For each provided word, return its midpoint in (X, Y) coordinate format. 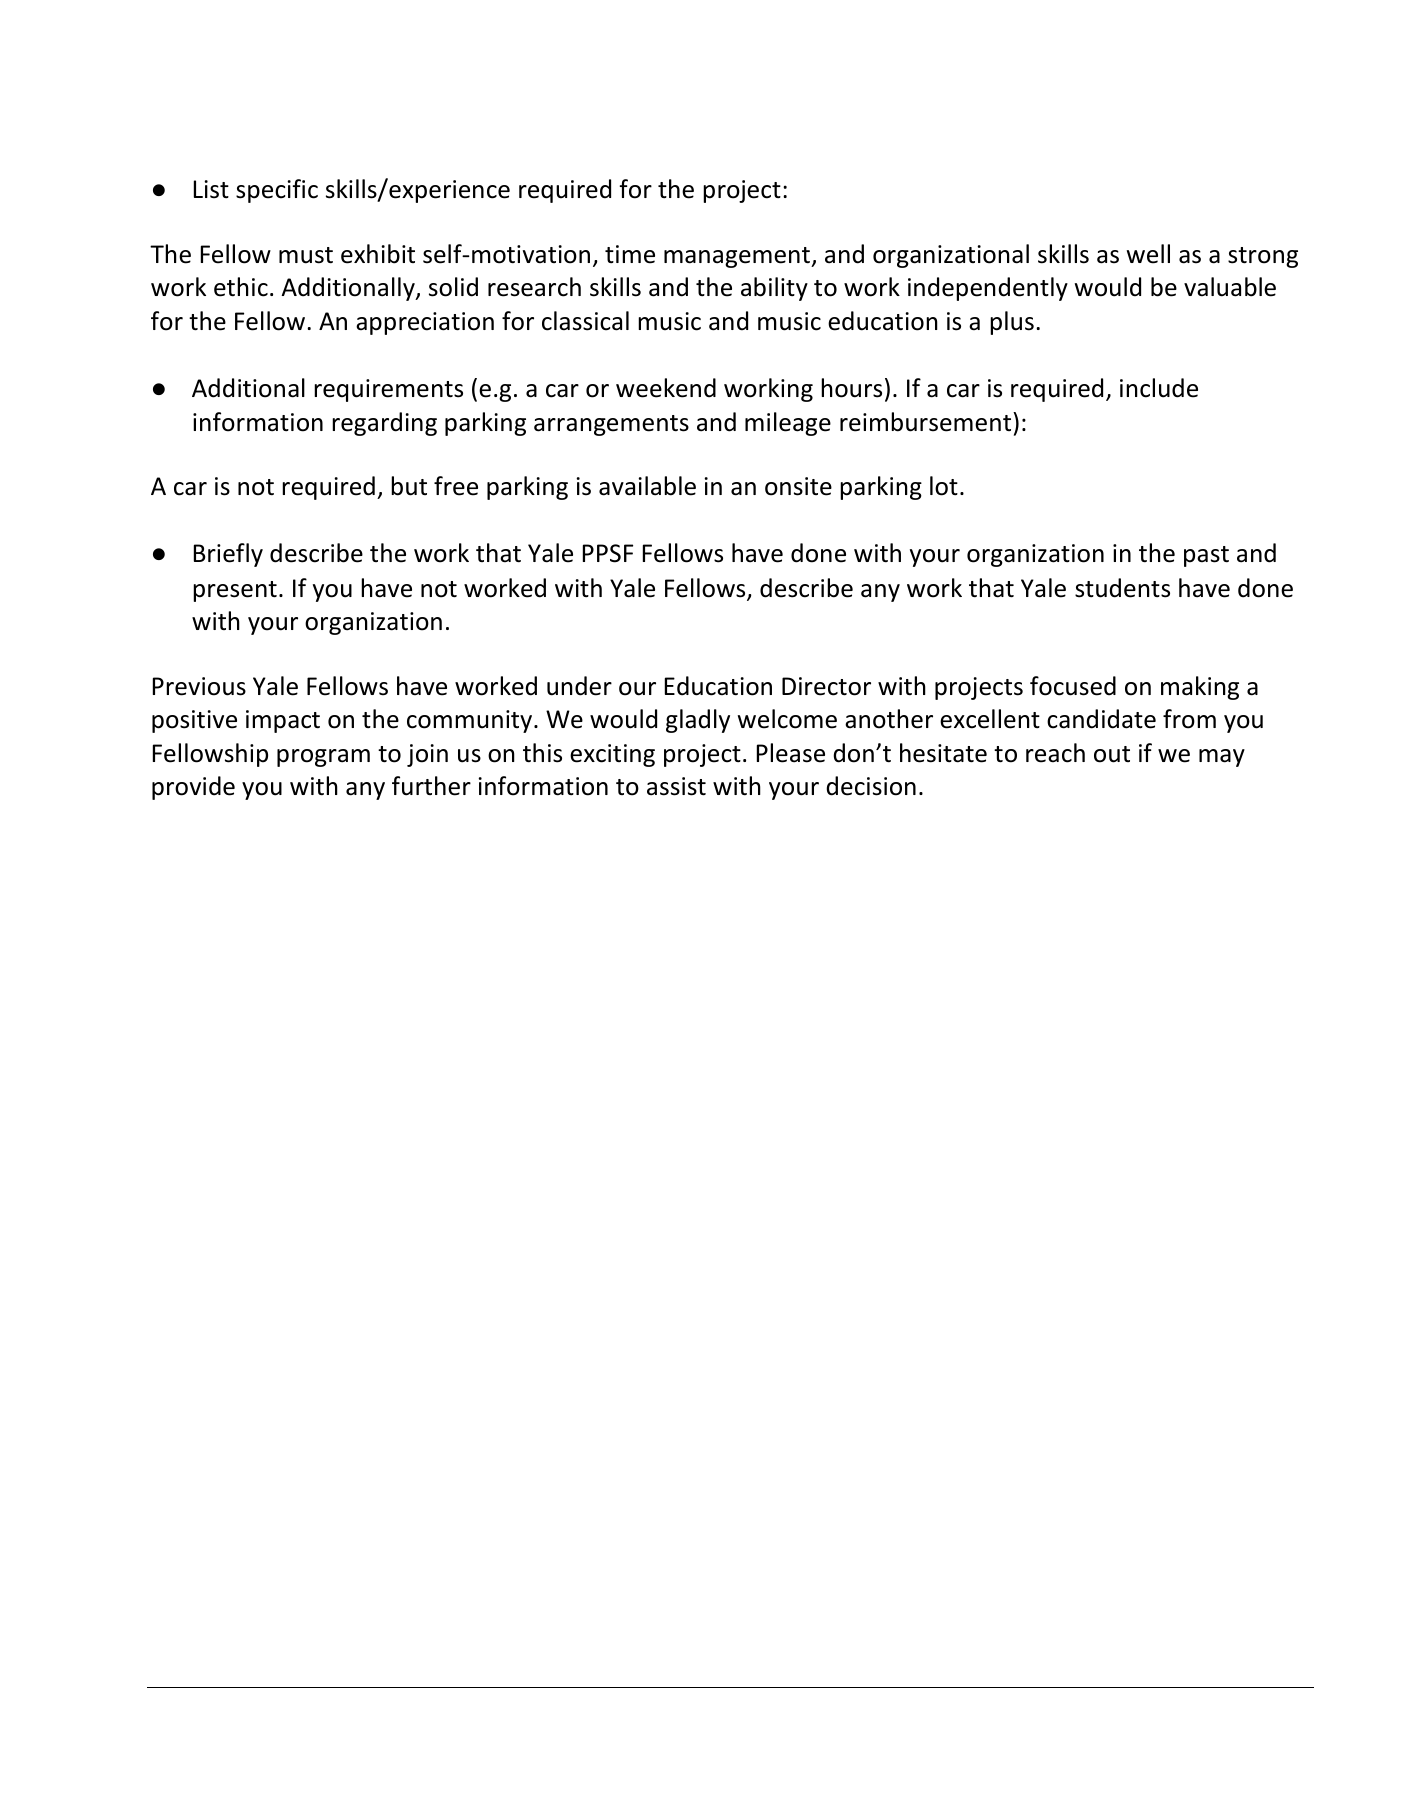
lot (944, 486)
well (1148, 254)
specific (277, 191)
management (738, 257)
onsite (798, 486)
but (409, 486)
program (323, 758)
